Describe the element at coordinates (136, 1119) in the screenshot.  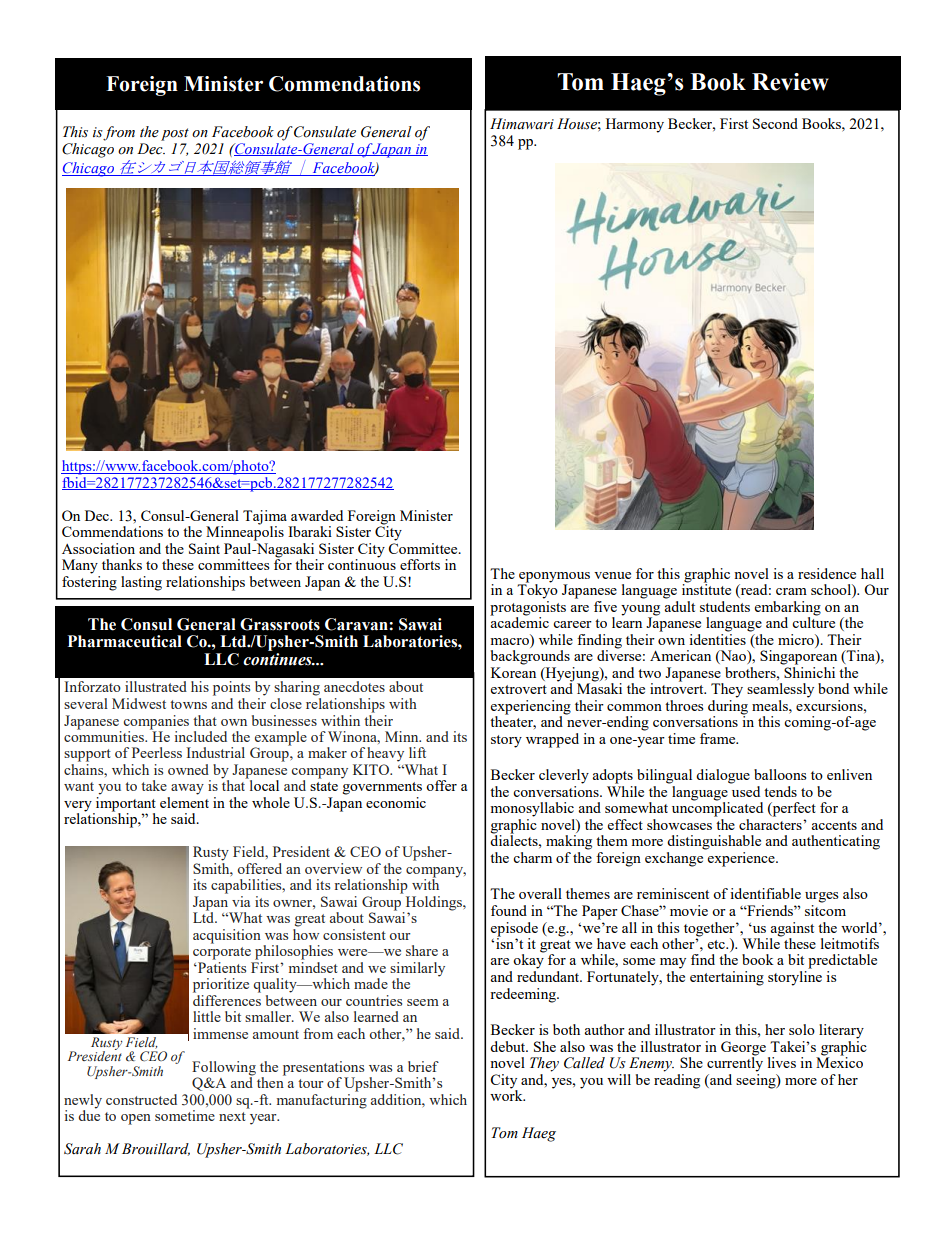
I see `open` at that location.
